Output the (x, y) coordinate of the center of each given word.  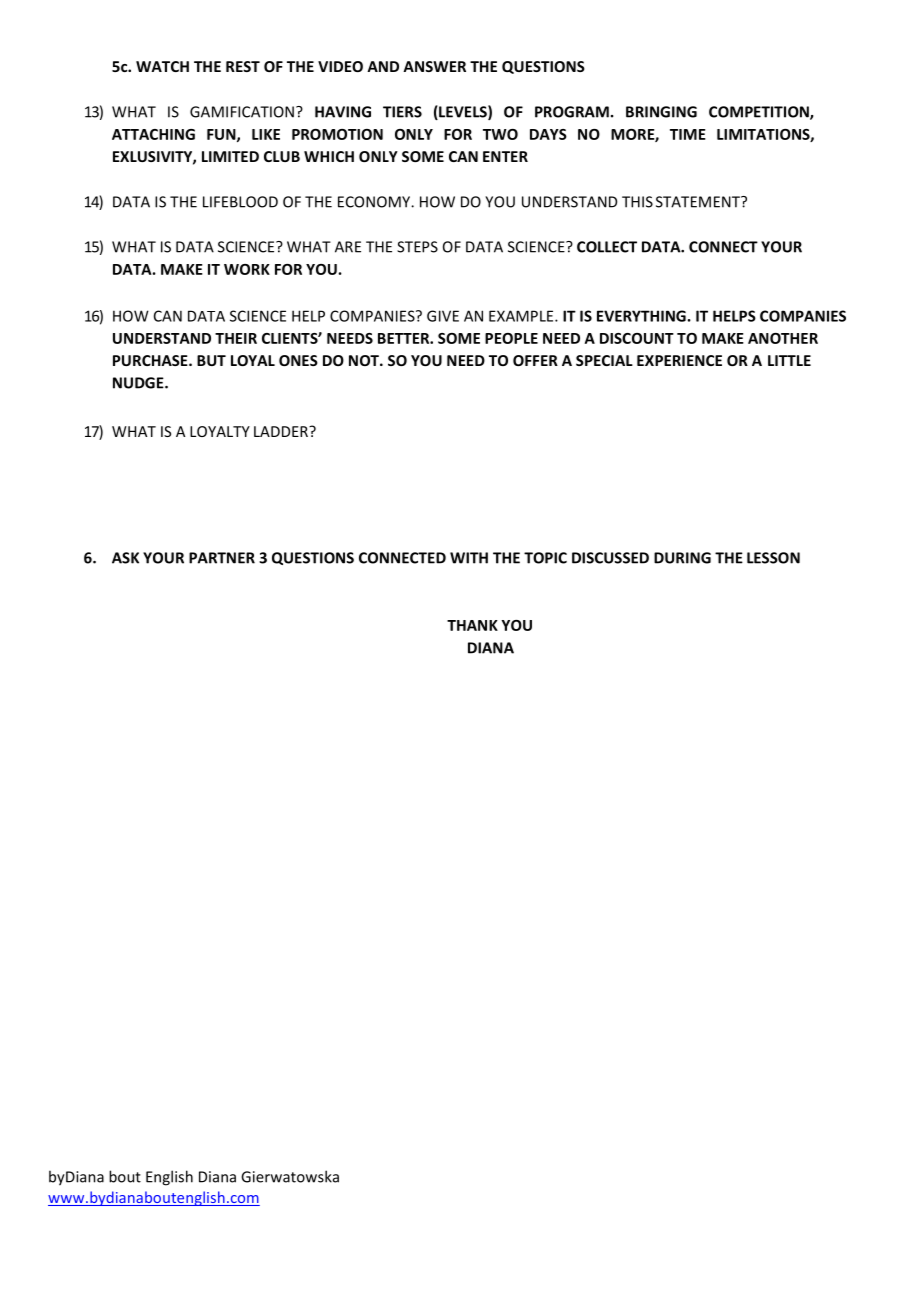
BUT (211, 360)
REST (243, 66)
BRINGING (661, 112)
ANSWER (434, 66)
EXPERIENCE (679, 360)
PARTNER (222, 558)
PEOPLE (511, 338)
